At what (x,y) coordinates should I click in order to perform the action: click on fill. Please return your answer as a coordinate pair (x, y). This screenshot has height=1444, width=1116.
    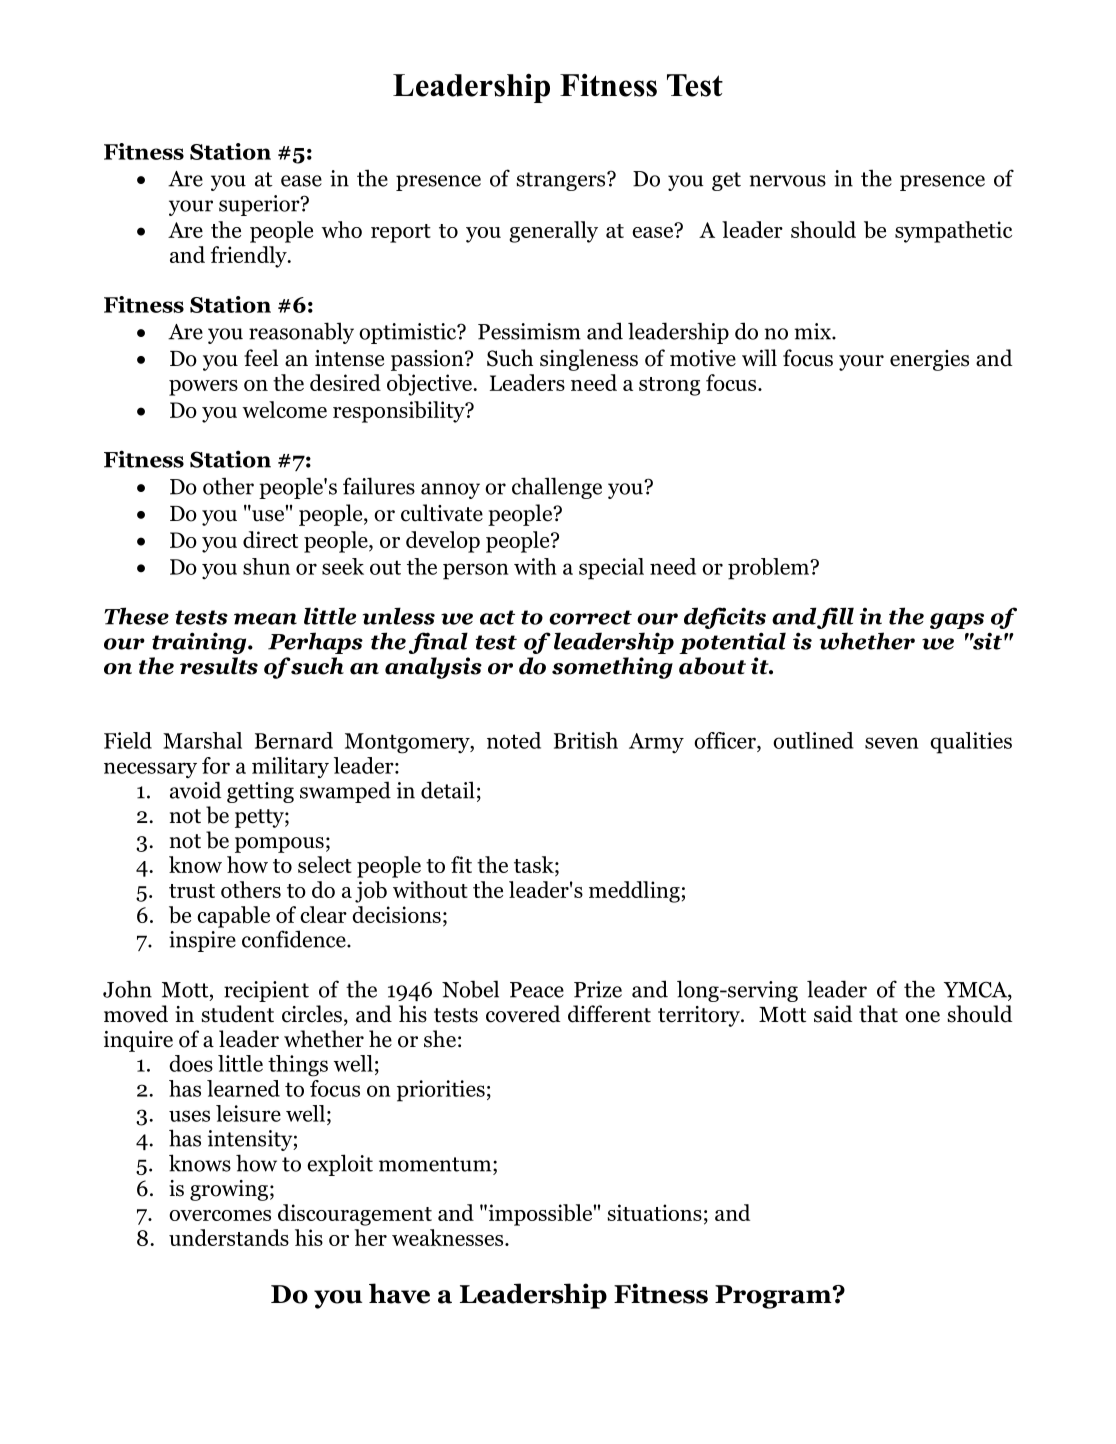
    Looking at the image, I should click on (835, 618).
